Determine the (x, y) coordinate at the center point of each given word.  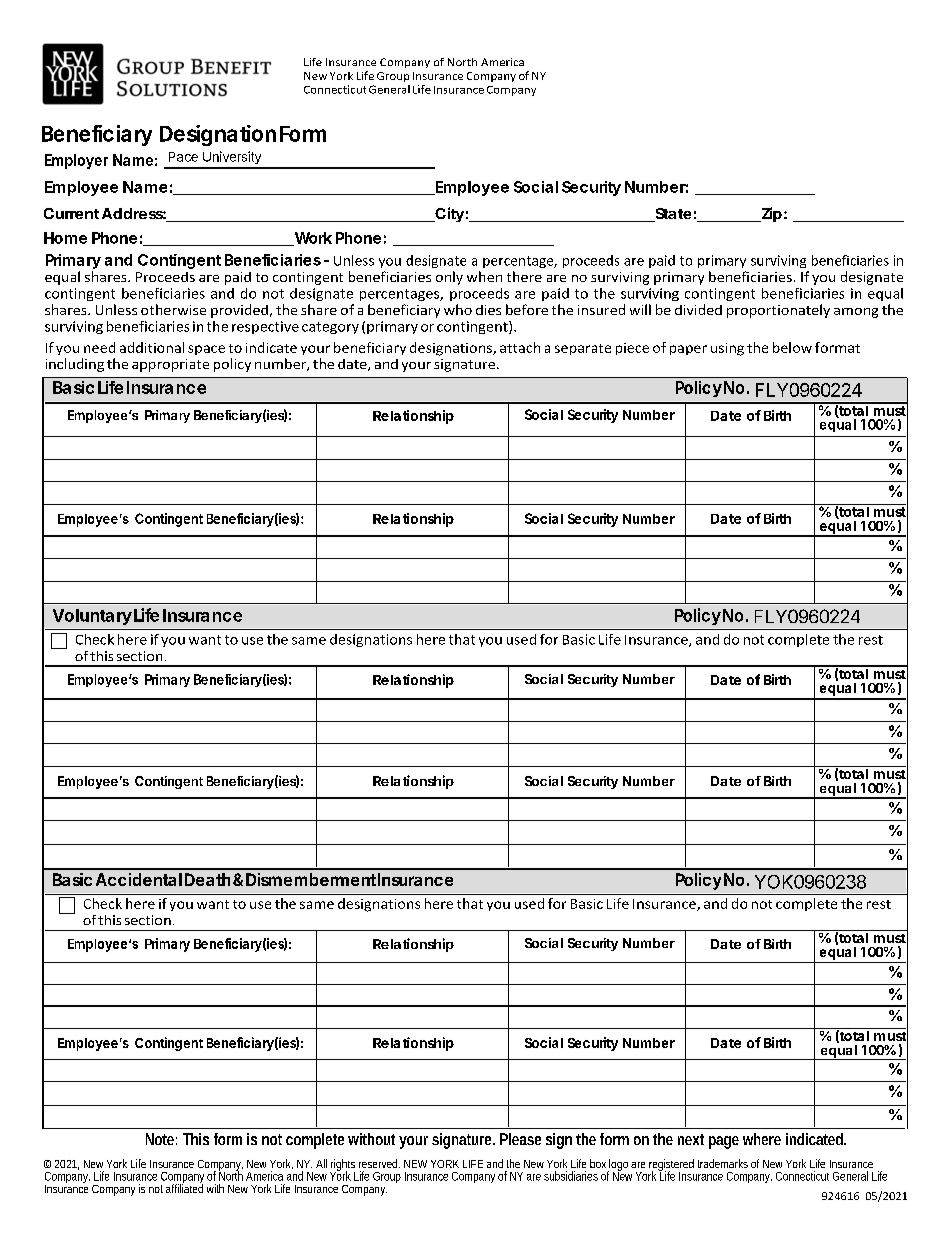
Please (520, 1139)
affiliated (184, 1187)
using (727, 349)
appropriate (170, 365)
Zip (770, 214)
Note (161, 1139)
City (448, 214)
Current (71, 213)
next (691, 1139)
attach (520, 347)
